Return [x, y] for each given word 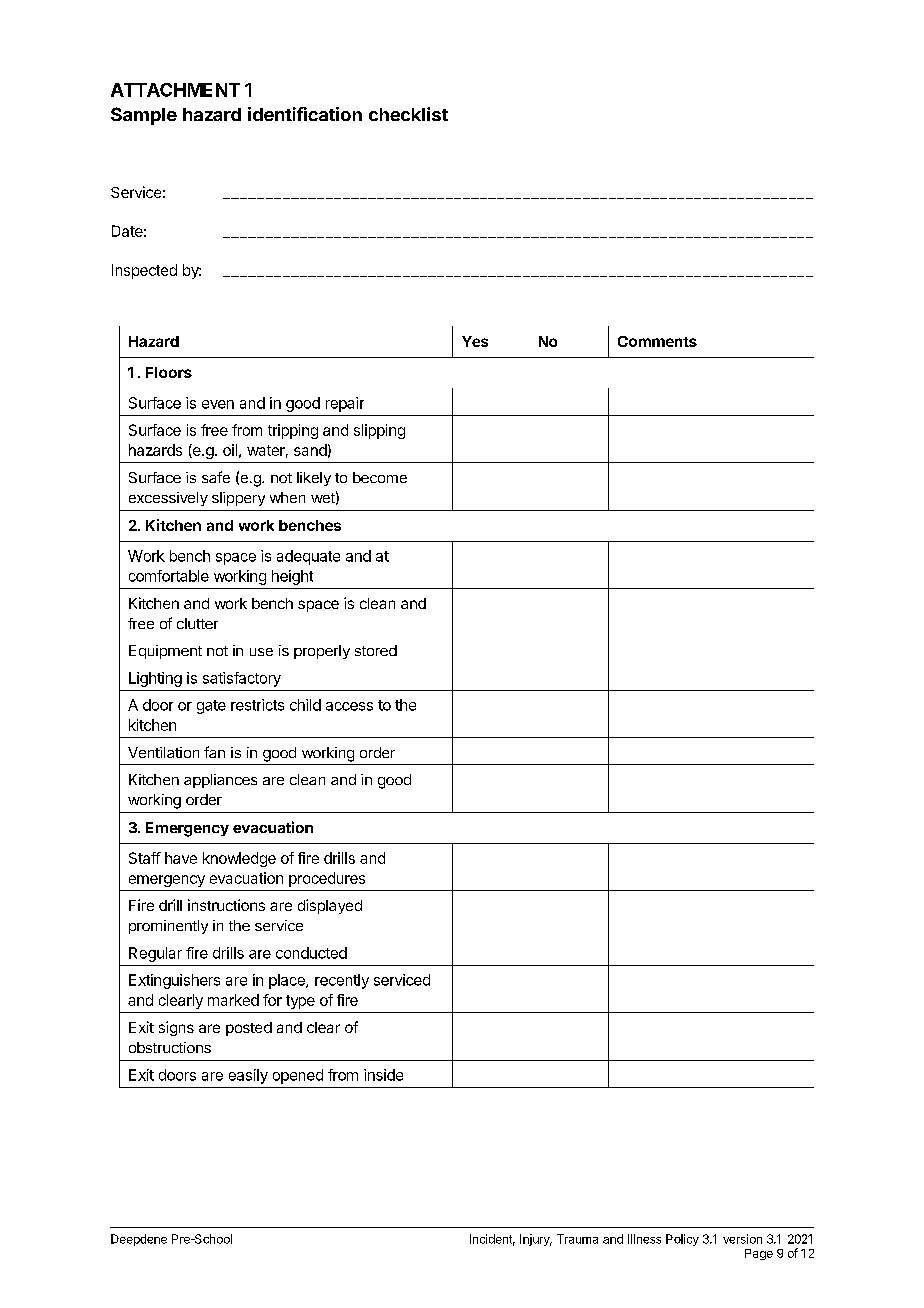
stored [376, 650]
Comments [657, 341]
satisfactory [242, 679]
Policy [682, 1240]
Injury [536, 1240]
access [349, 706]
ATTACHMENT [175, 90]
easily [248, 1076]
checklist [408, 114]
